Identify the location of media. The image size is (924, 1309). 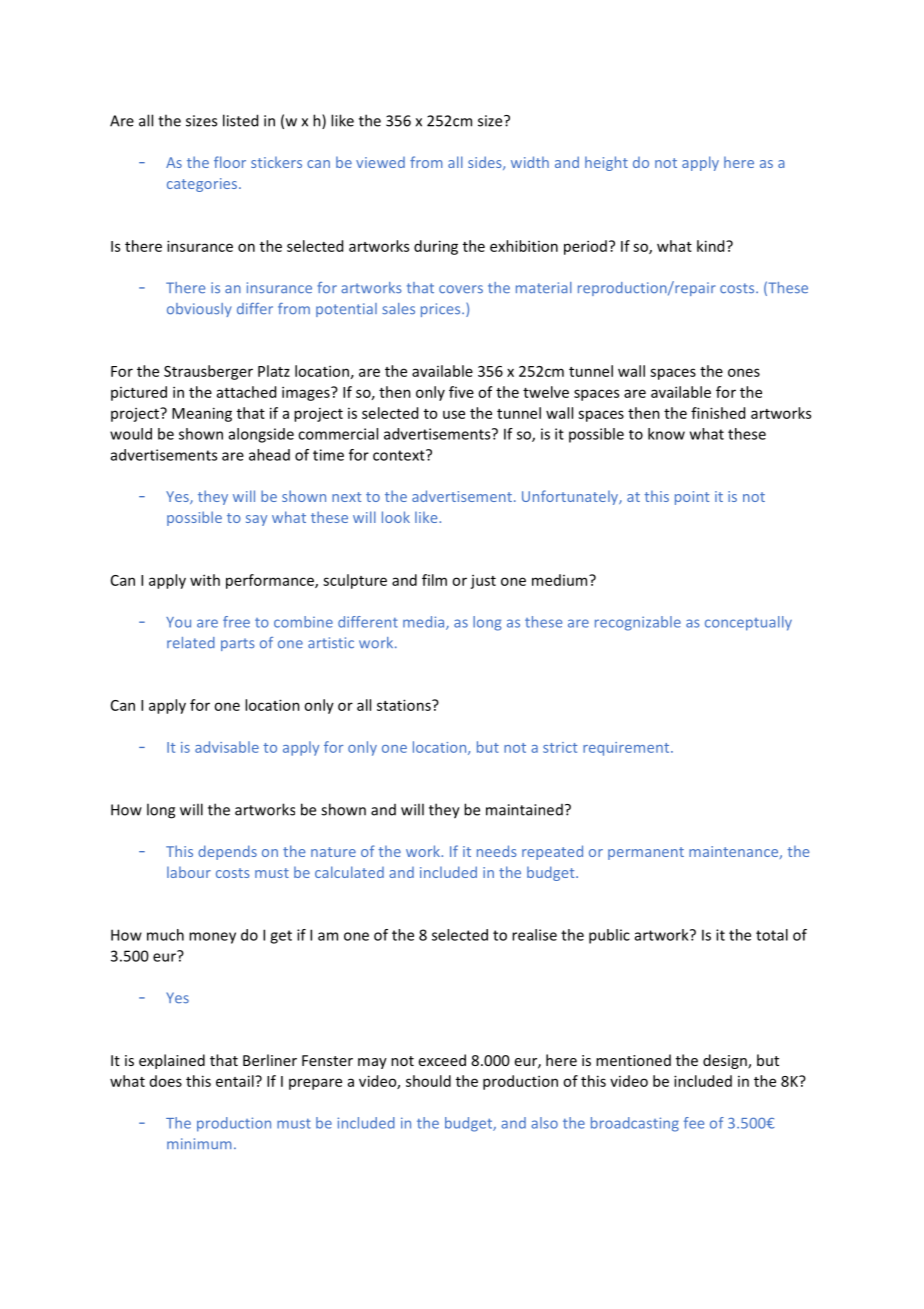
(425, 623).
